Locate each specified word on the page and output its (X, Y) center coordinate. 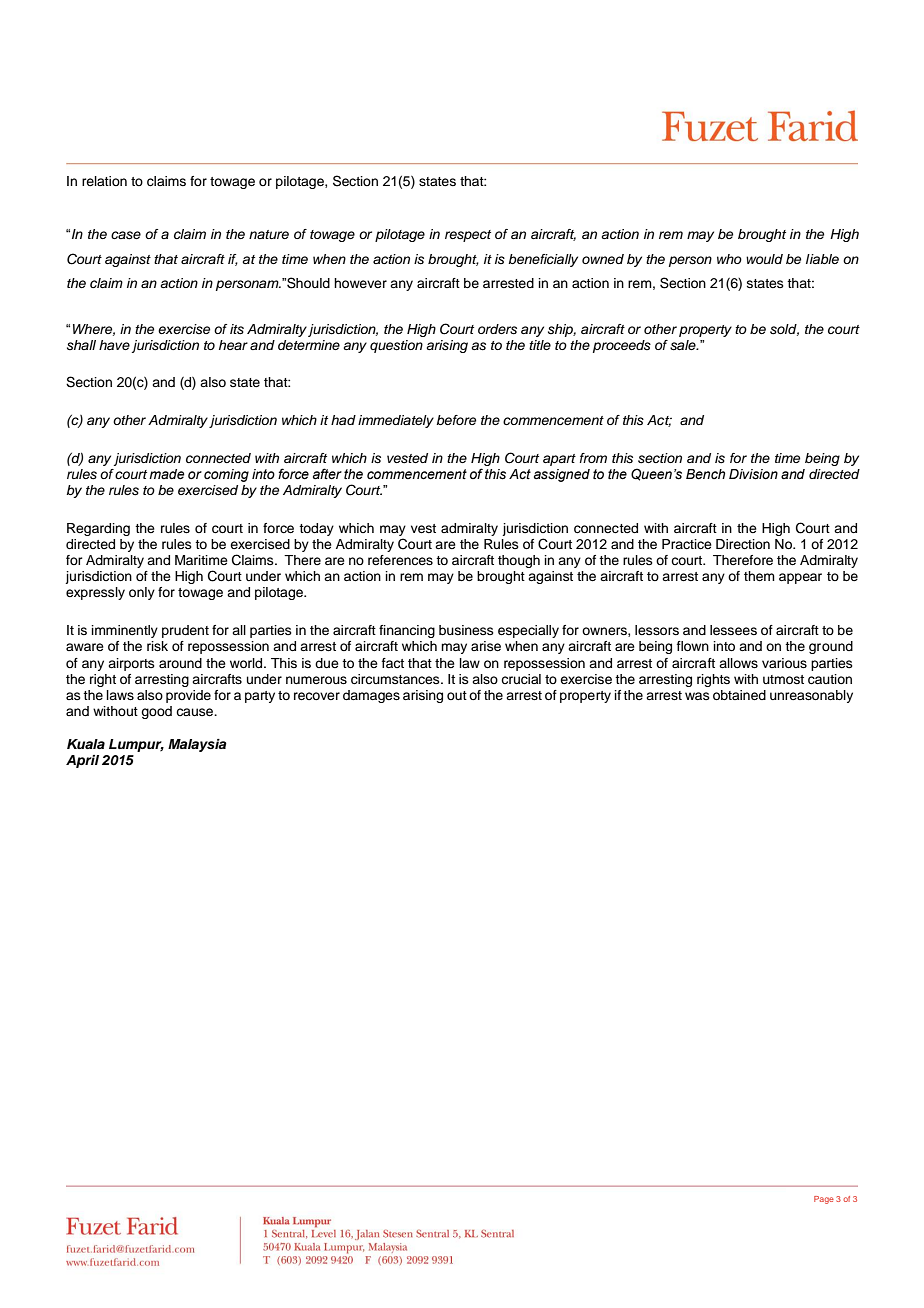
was (697, 696)
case (126, 235)
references (400, 560)
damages (371, 696)
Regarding (98, 529)
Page (824, 1200)
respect (468, 236)
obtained (739, 695)
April (82, 761)
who (729, 259)
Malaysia (197, 745)
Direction (743, 544)
